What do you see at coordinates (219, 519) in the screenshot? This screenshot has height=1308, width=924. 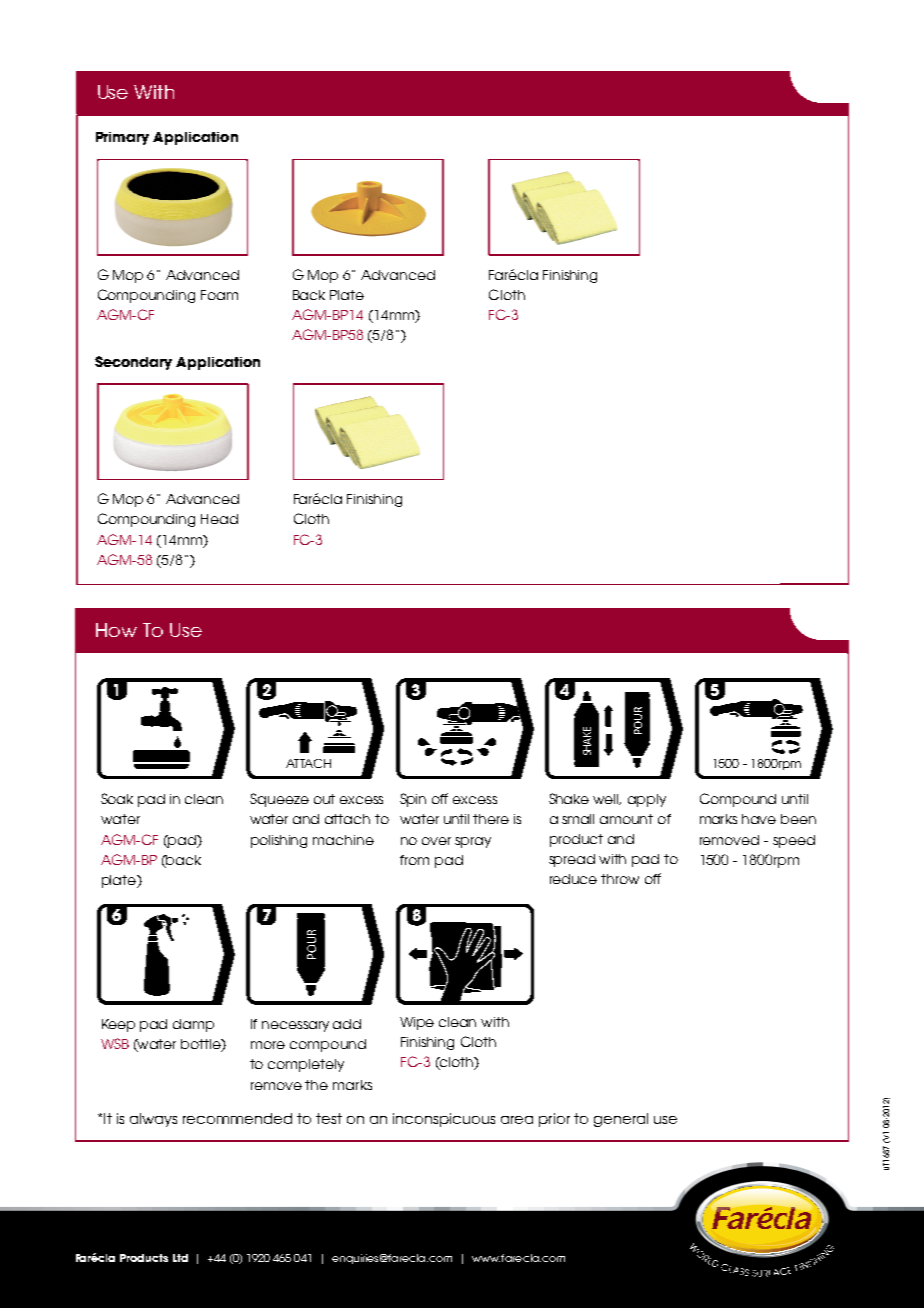 I see `Head` at bounding box center [219, 519].
